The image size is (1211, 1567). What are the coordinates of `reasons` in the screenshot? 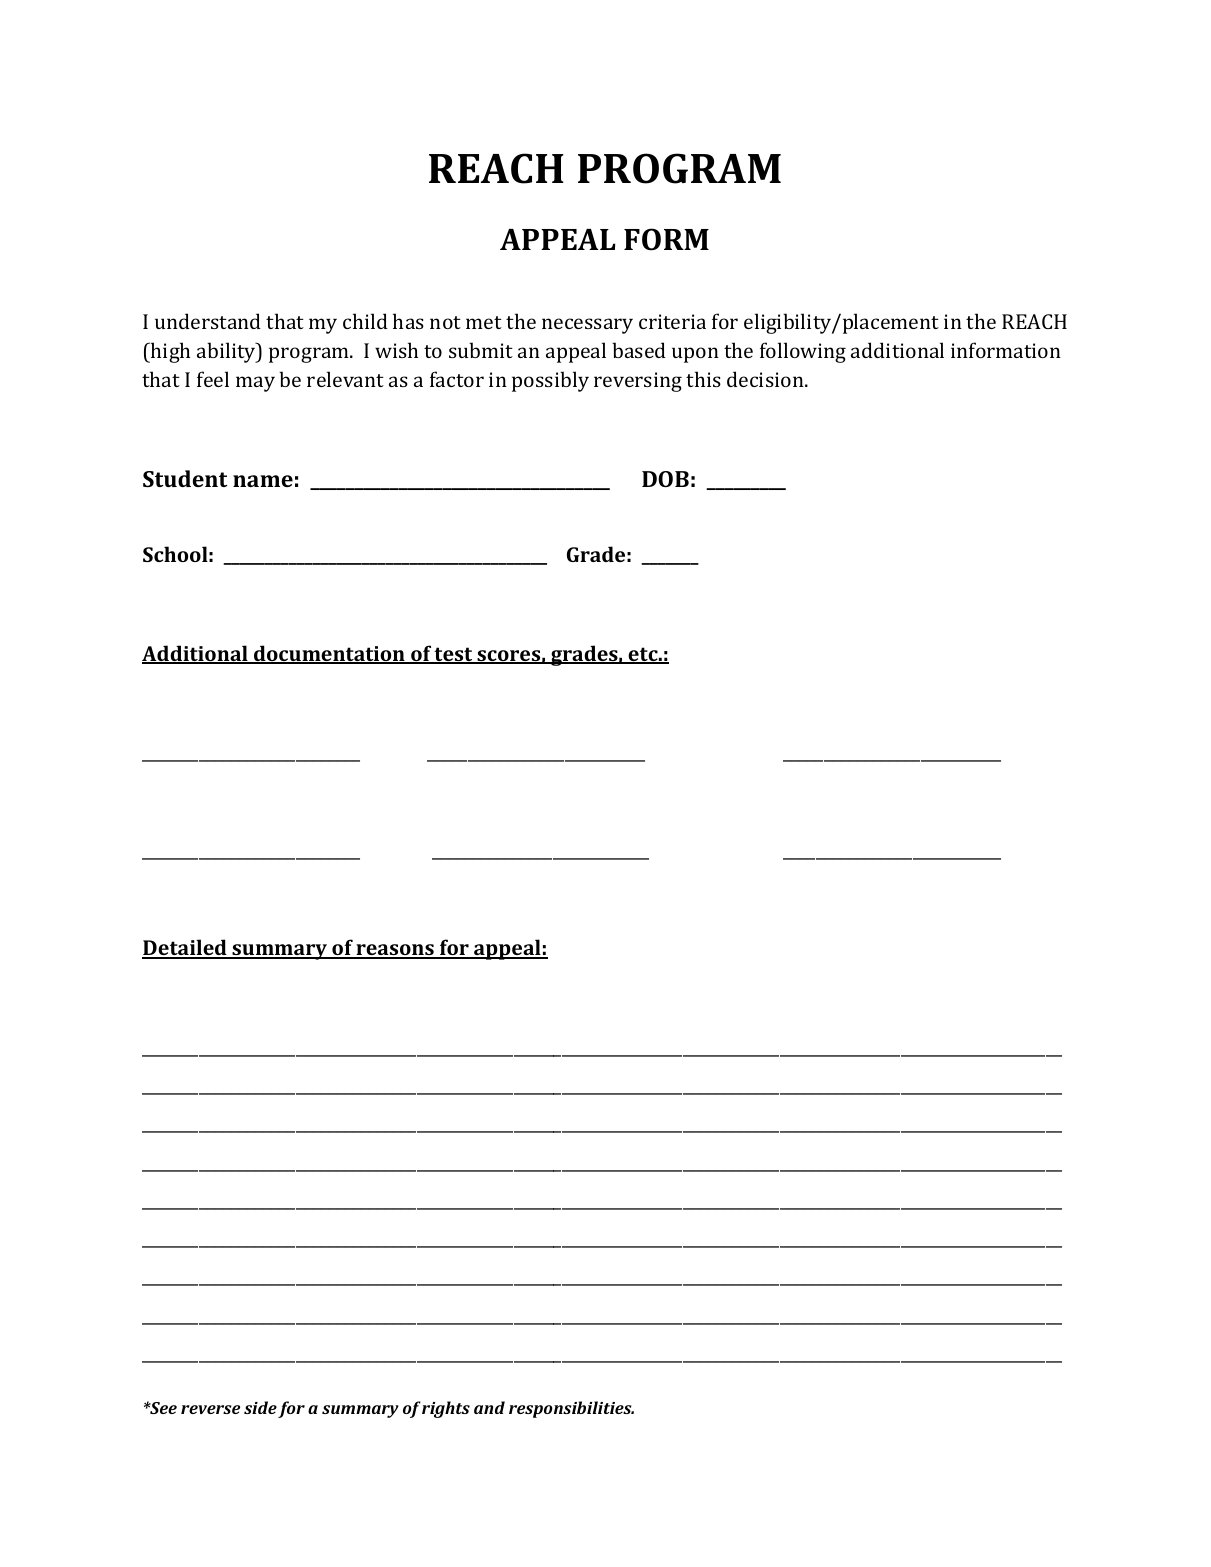 It's located at (395, 951).
